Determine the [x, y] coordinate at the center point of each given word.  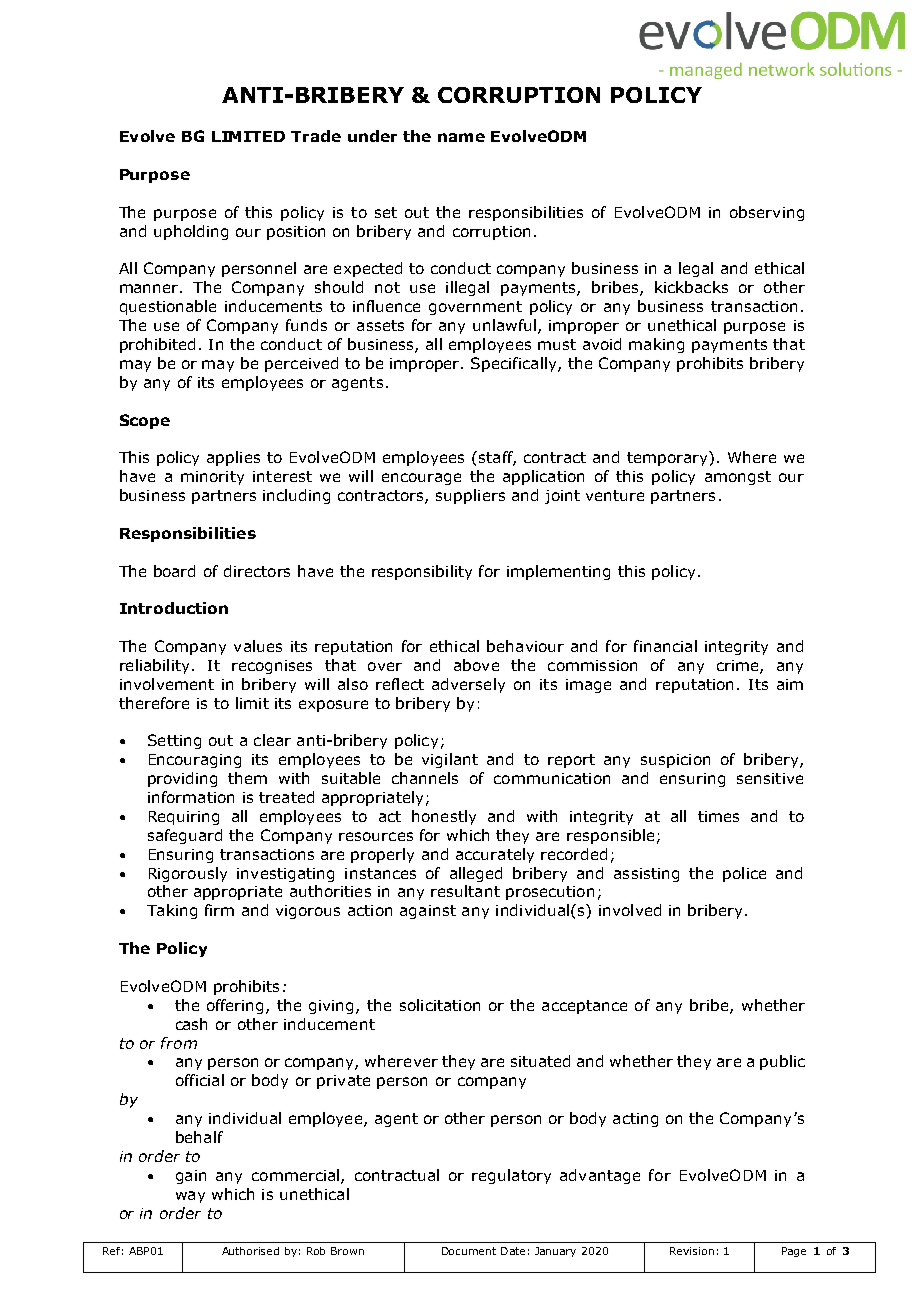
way [190, 1197]
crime [739, 667]
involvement [167, 684]
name [461, 137]
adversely [468, 685]
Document [469, 1251]
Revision [692, 1251]
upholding [191, 232]
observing [767, 213]
